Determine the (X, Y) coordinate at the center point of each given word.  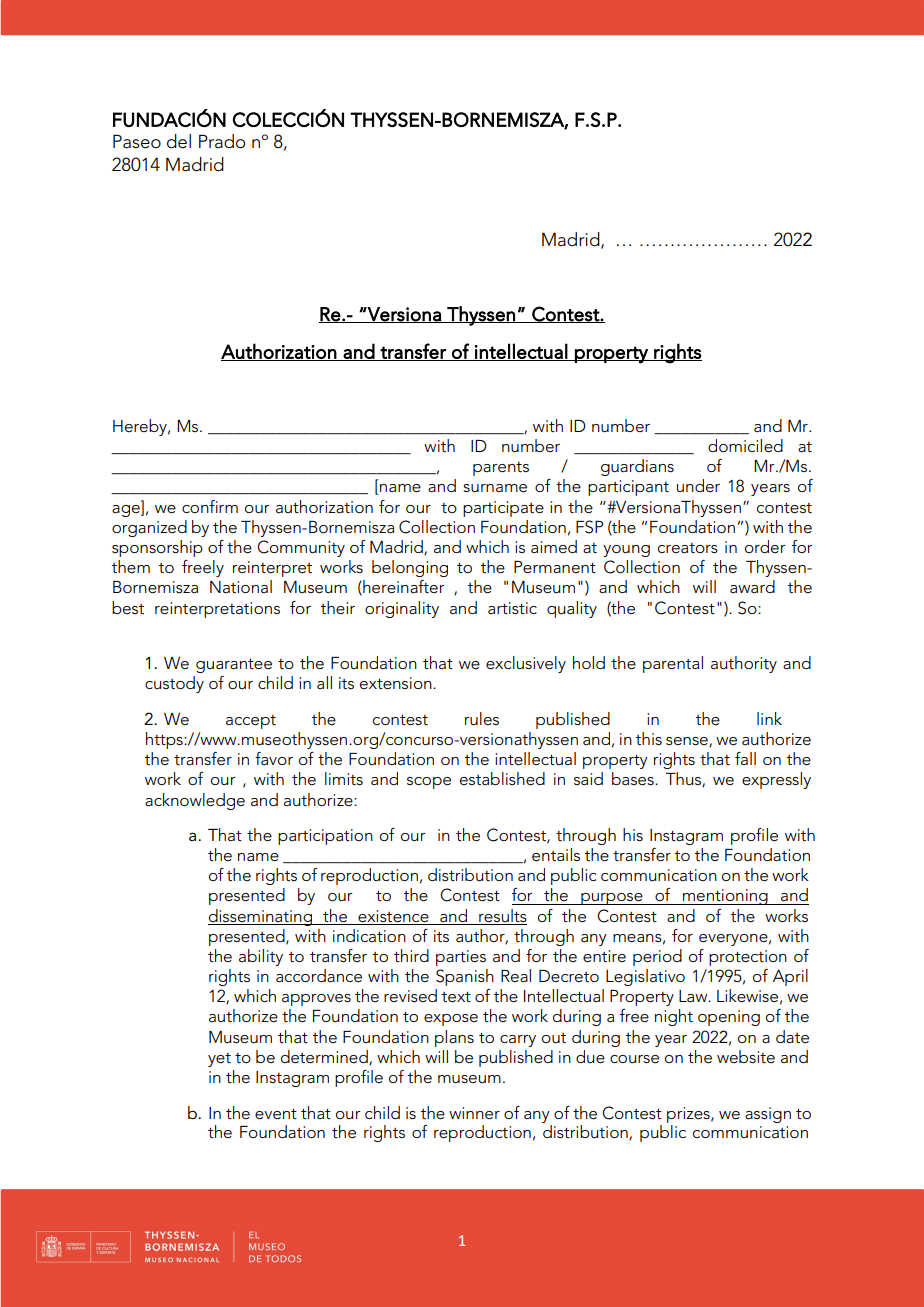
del (179, 141)
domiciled (745, 446)
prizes (689, 1115)
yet (219, 1060)
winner (474, 1113)
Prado (222, 141)
